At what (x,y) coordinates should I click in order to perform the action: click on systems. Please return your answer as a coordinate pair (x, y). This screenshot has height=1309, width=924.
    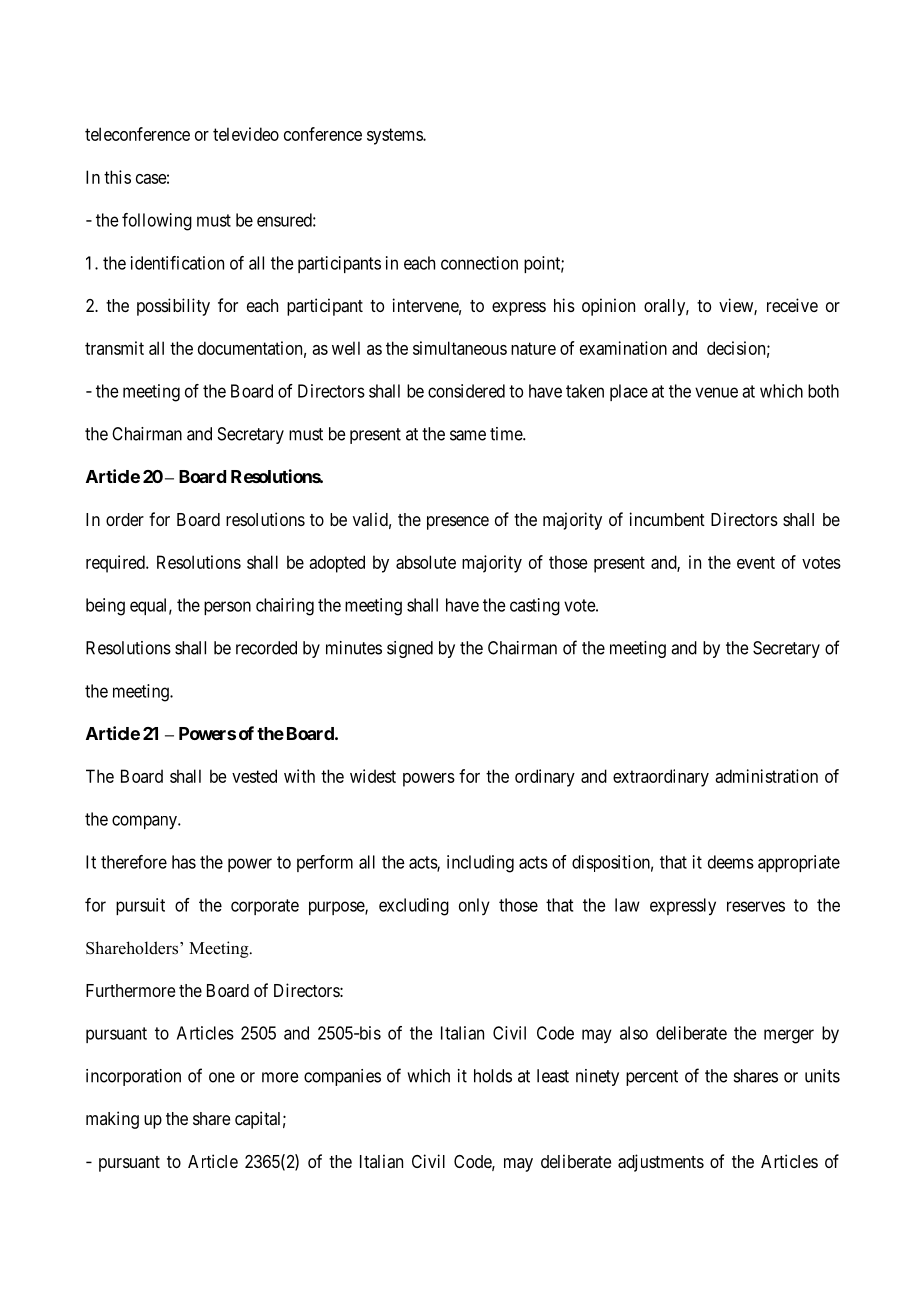
    Looking at the image, I should click on (395, 136).
